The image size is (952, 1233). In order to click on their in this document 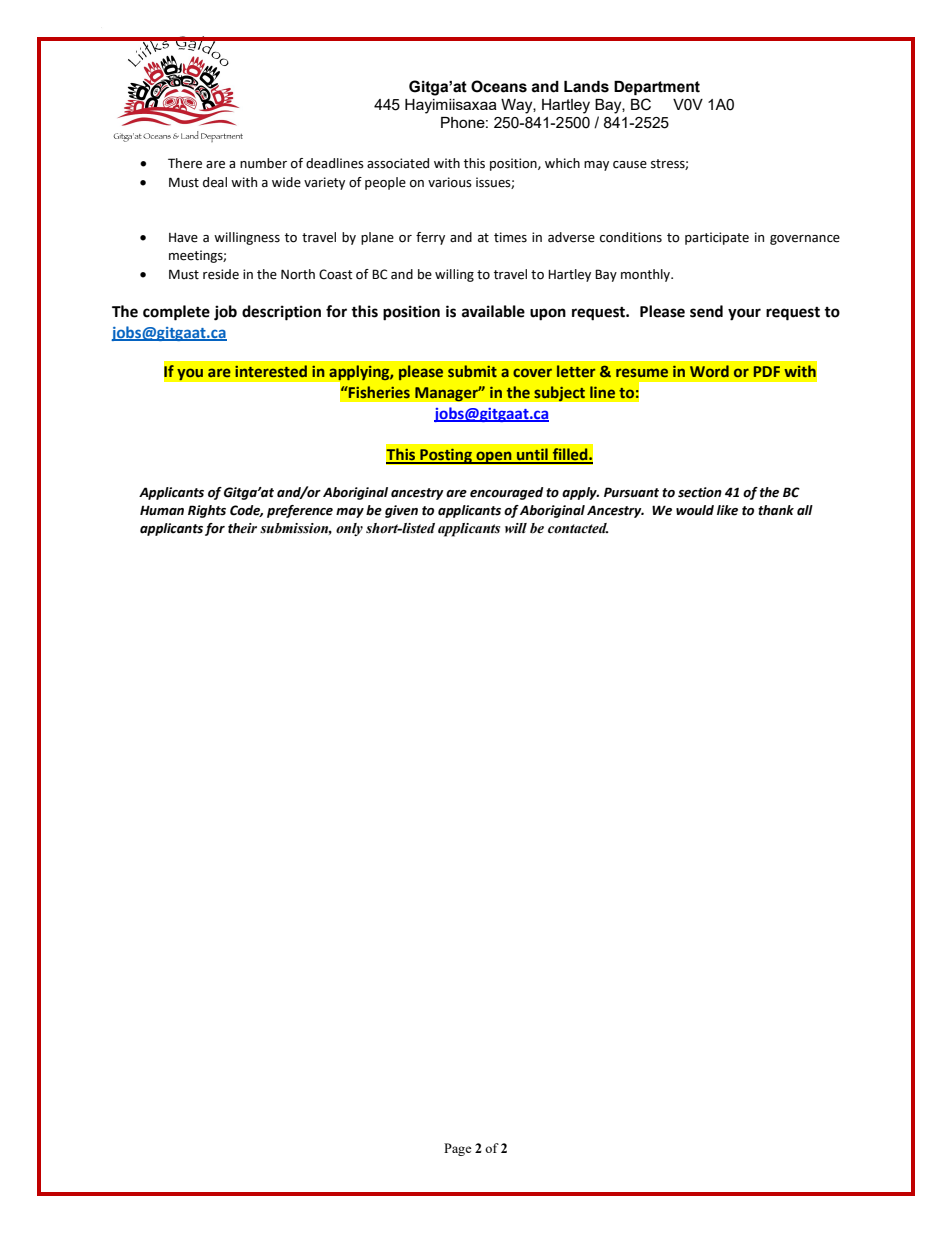, I will do `click(242, 528)`.
